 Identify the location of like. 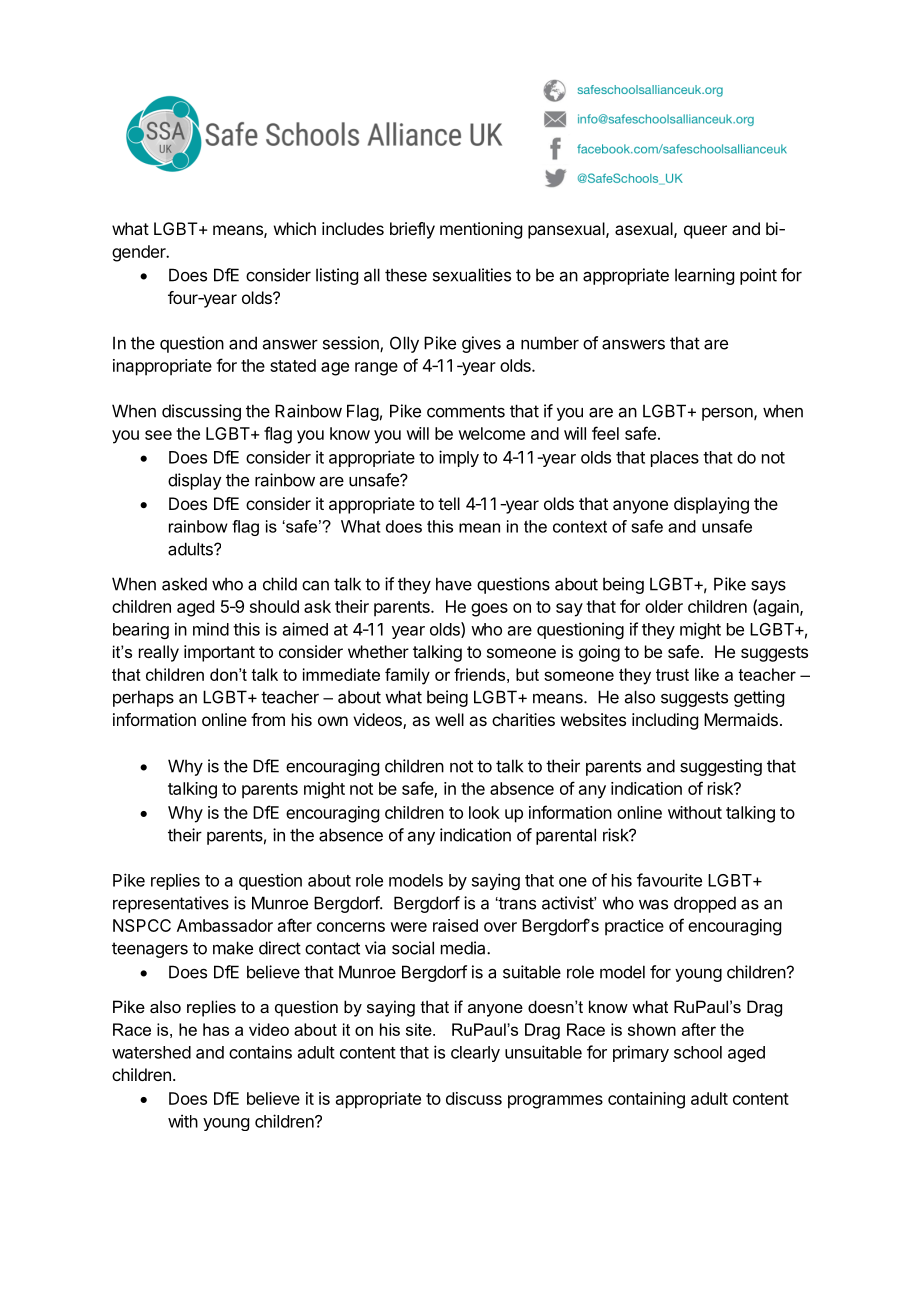
(707, 674).
